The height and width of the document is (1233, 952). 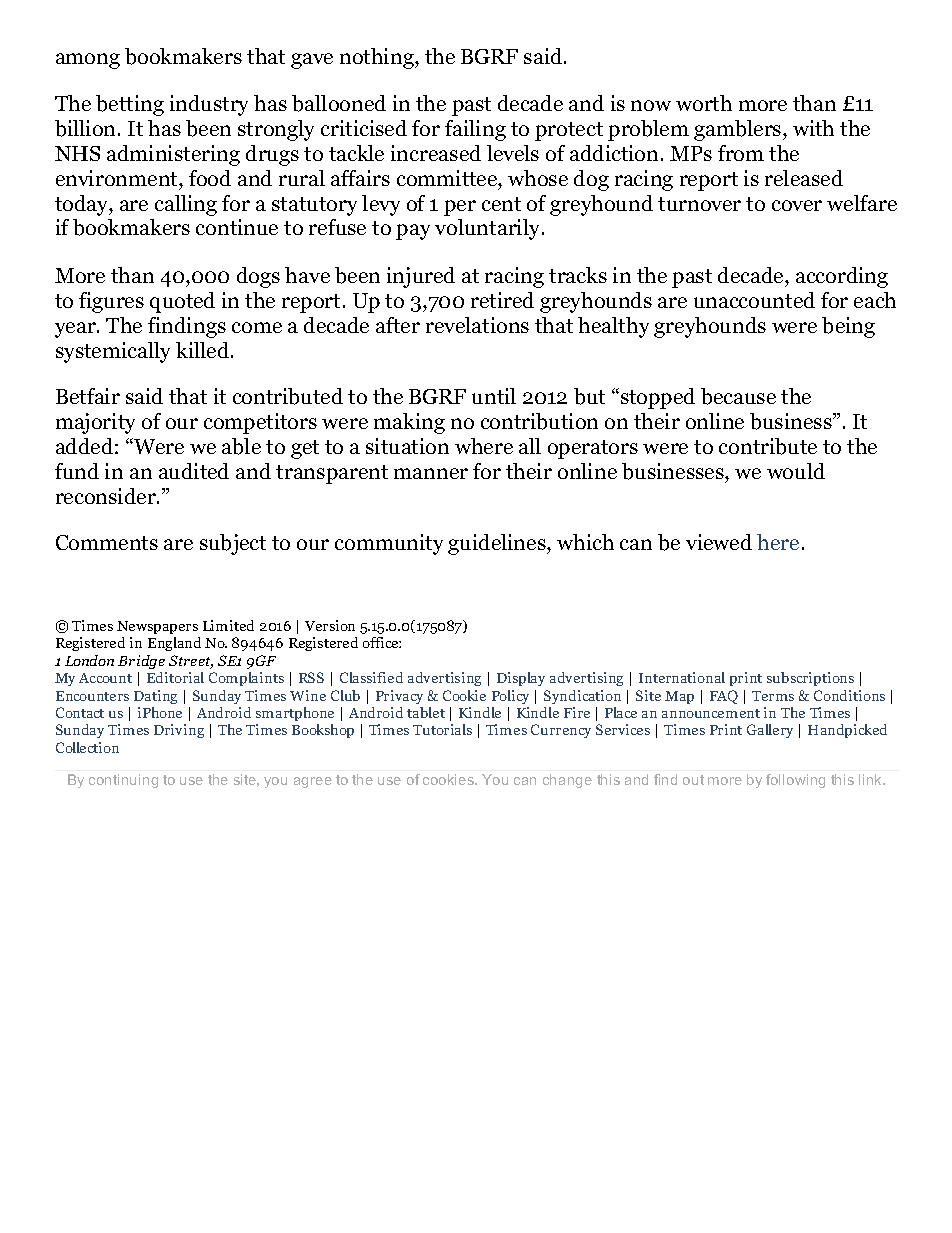 What do you see at coordinates (498, 544) in the document?
I see `guidelines` at bounding box center [498, 544].
